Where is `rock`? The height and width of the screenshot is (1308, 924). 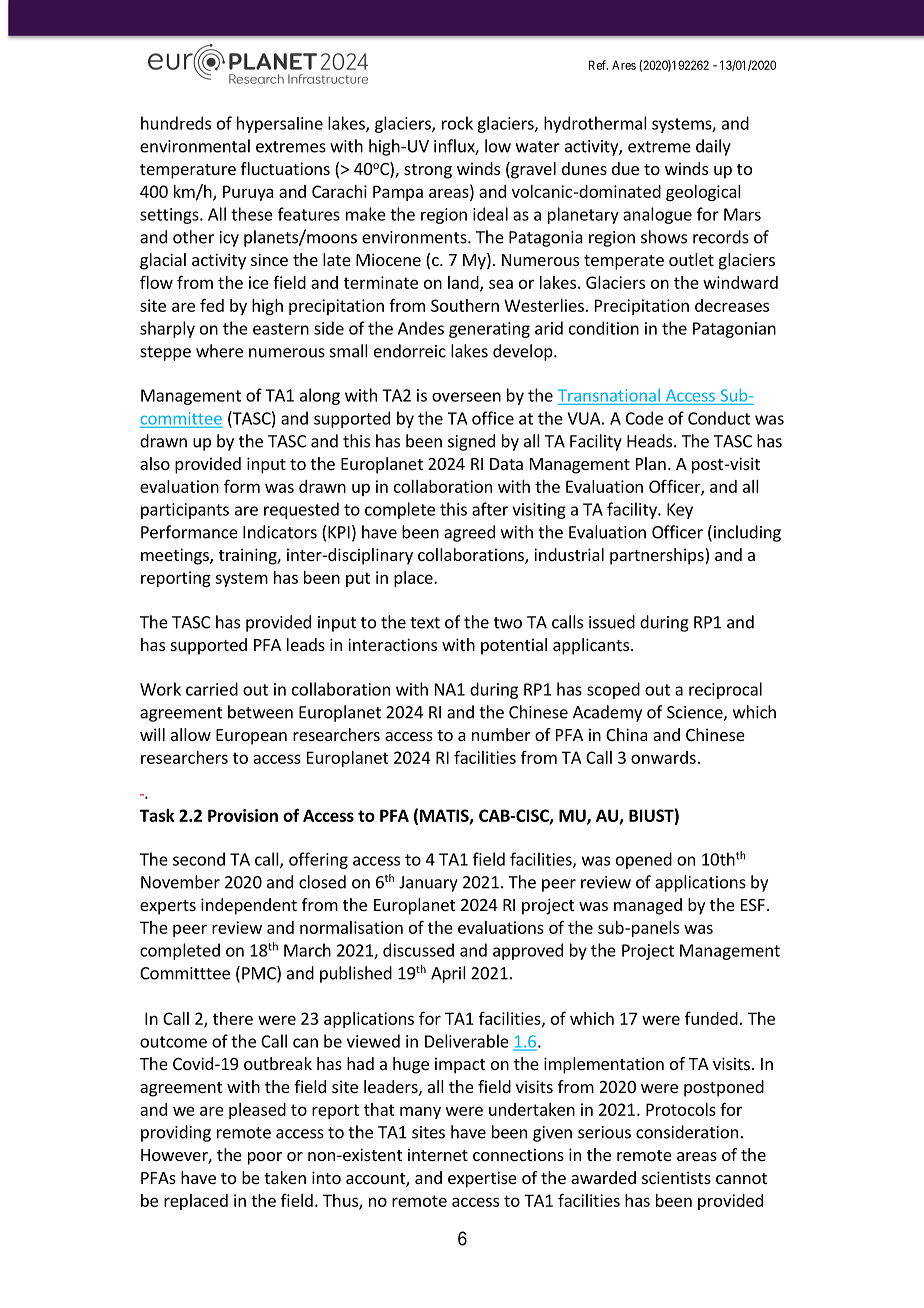 rock is located at coordinates (457, 123).
